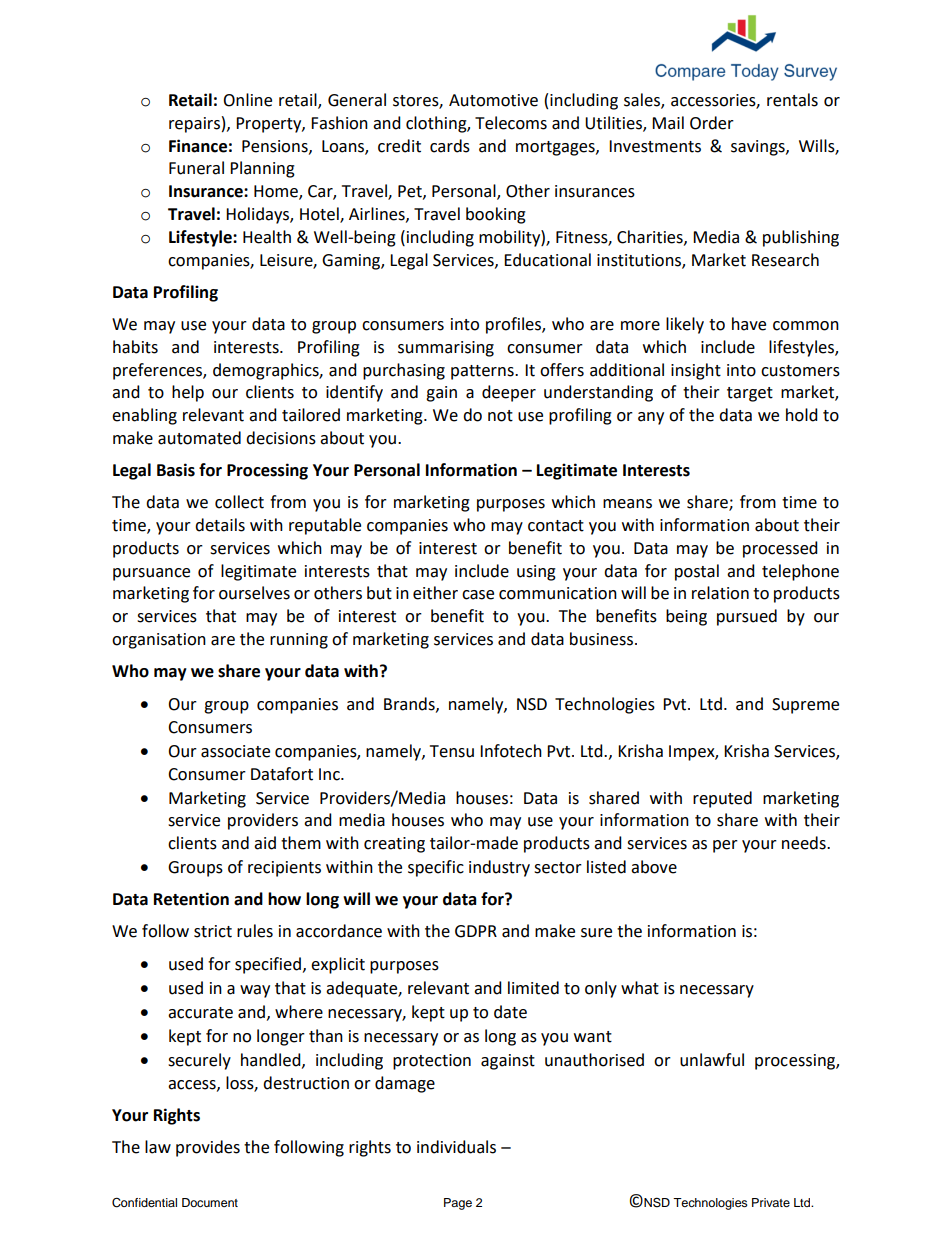 This page has width=952, height=1233. I want to click on provides, so click(208, 1148).
